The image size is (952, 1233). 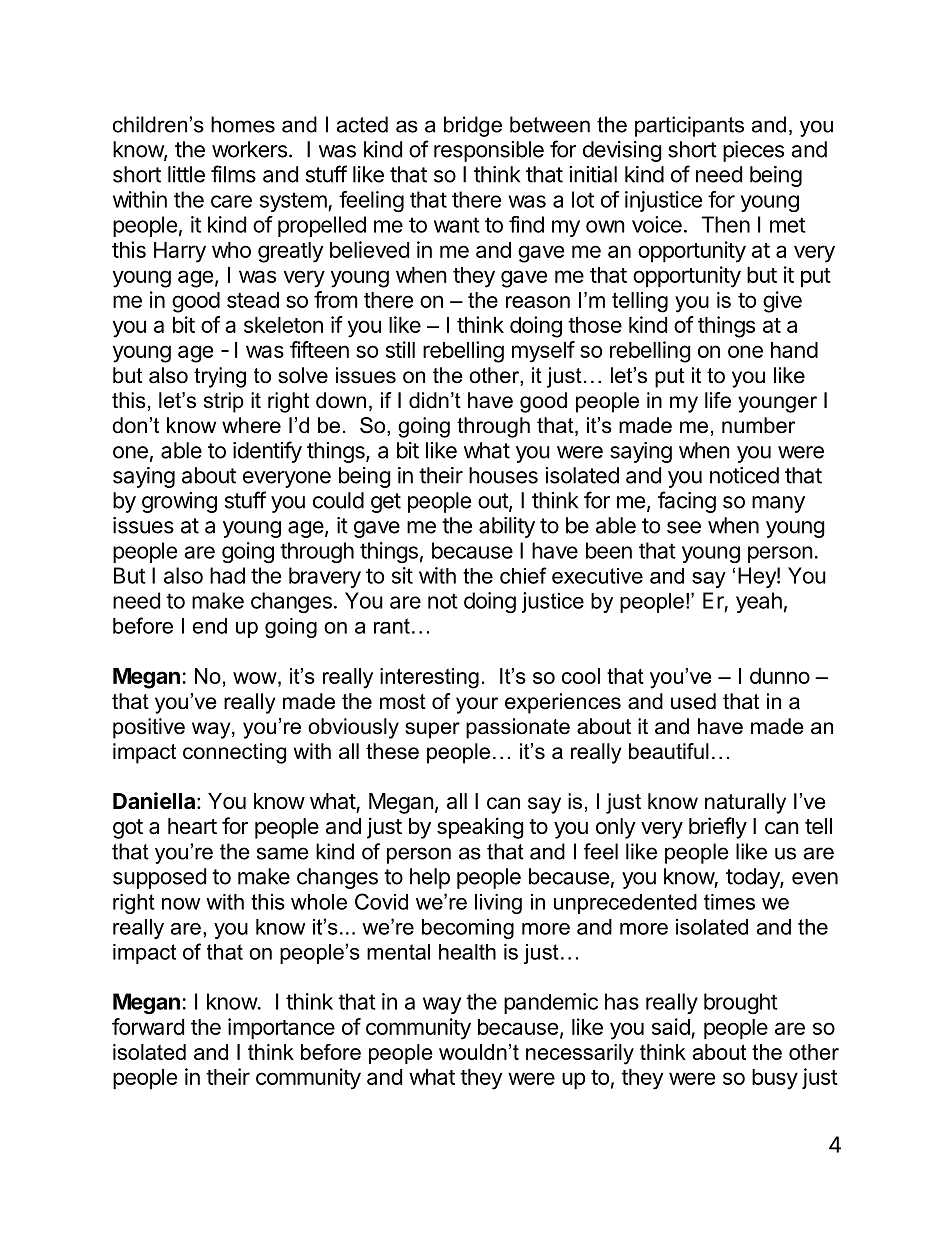 What do you see at coordinates (489, 151) in the screenshot?
I see `responsible` at bounding box center [489, 151].
